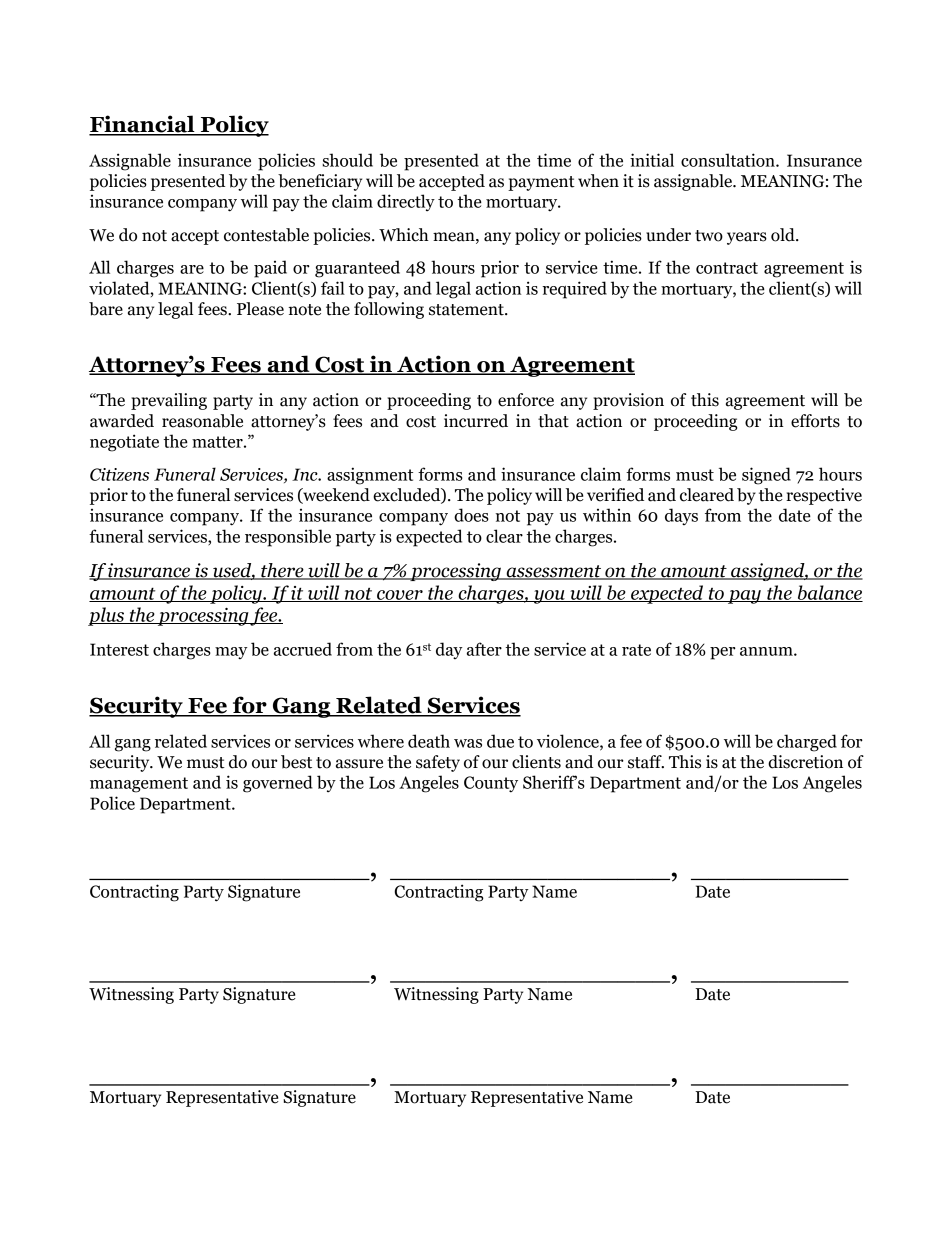  I want to click on Financial, so click(143, 125).
